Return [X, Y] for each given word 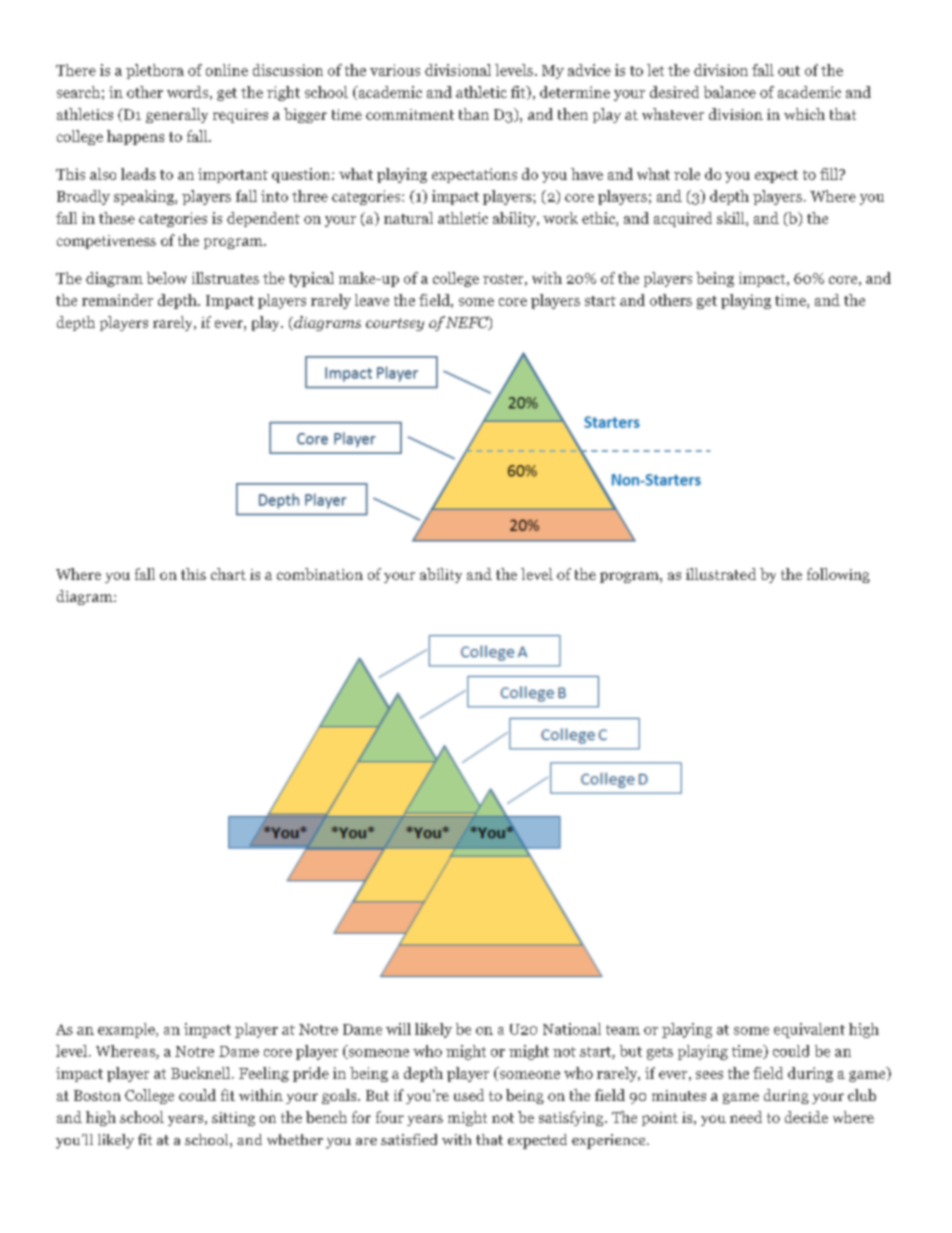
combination [320, 574]
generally [177, 115]
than [474, 114]
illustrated [721, 574]
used [469, 1095]
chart [228, 574]
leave [372, 300]
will [398, 1029]
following [838, 575]
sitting [233, 1119]
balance [730, 92]
